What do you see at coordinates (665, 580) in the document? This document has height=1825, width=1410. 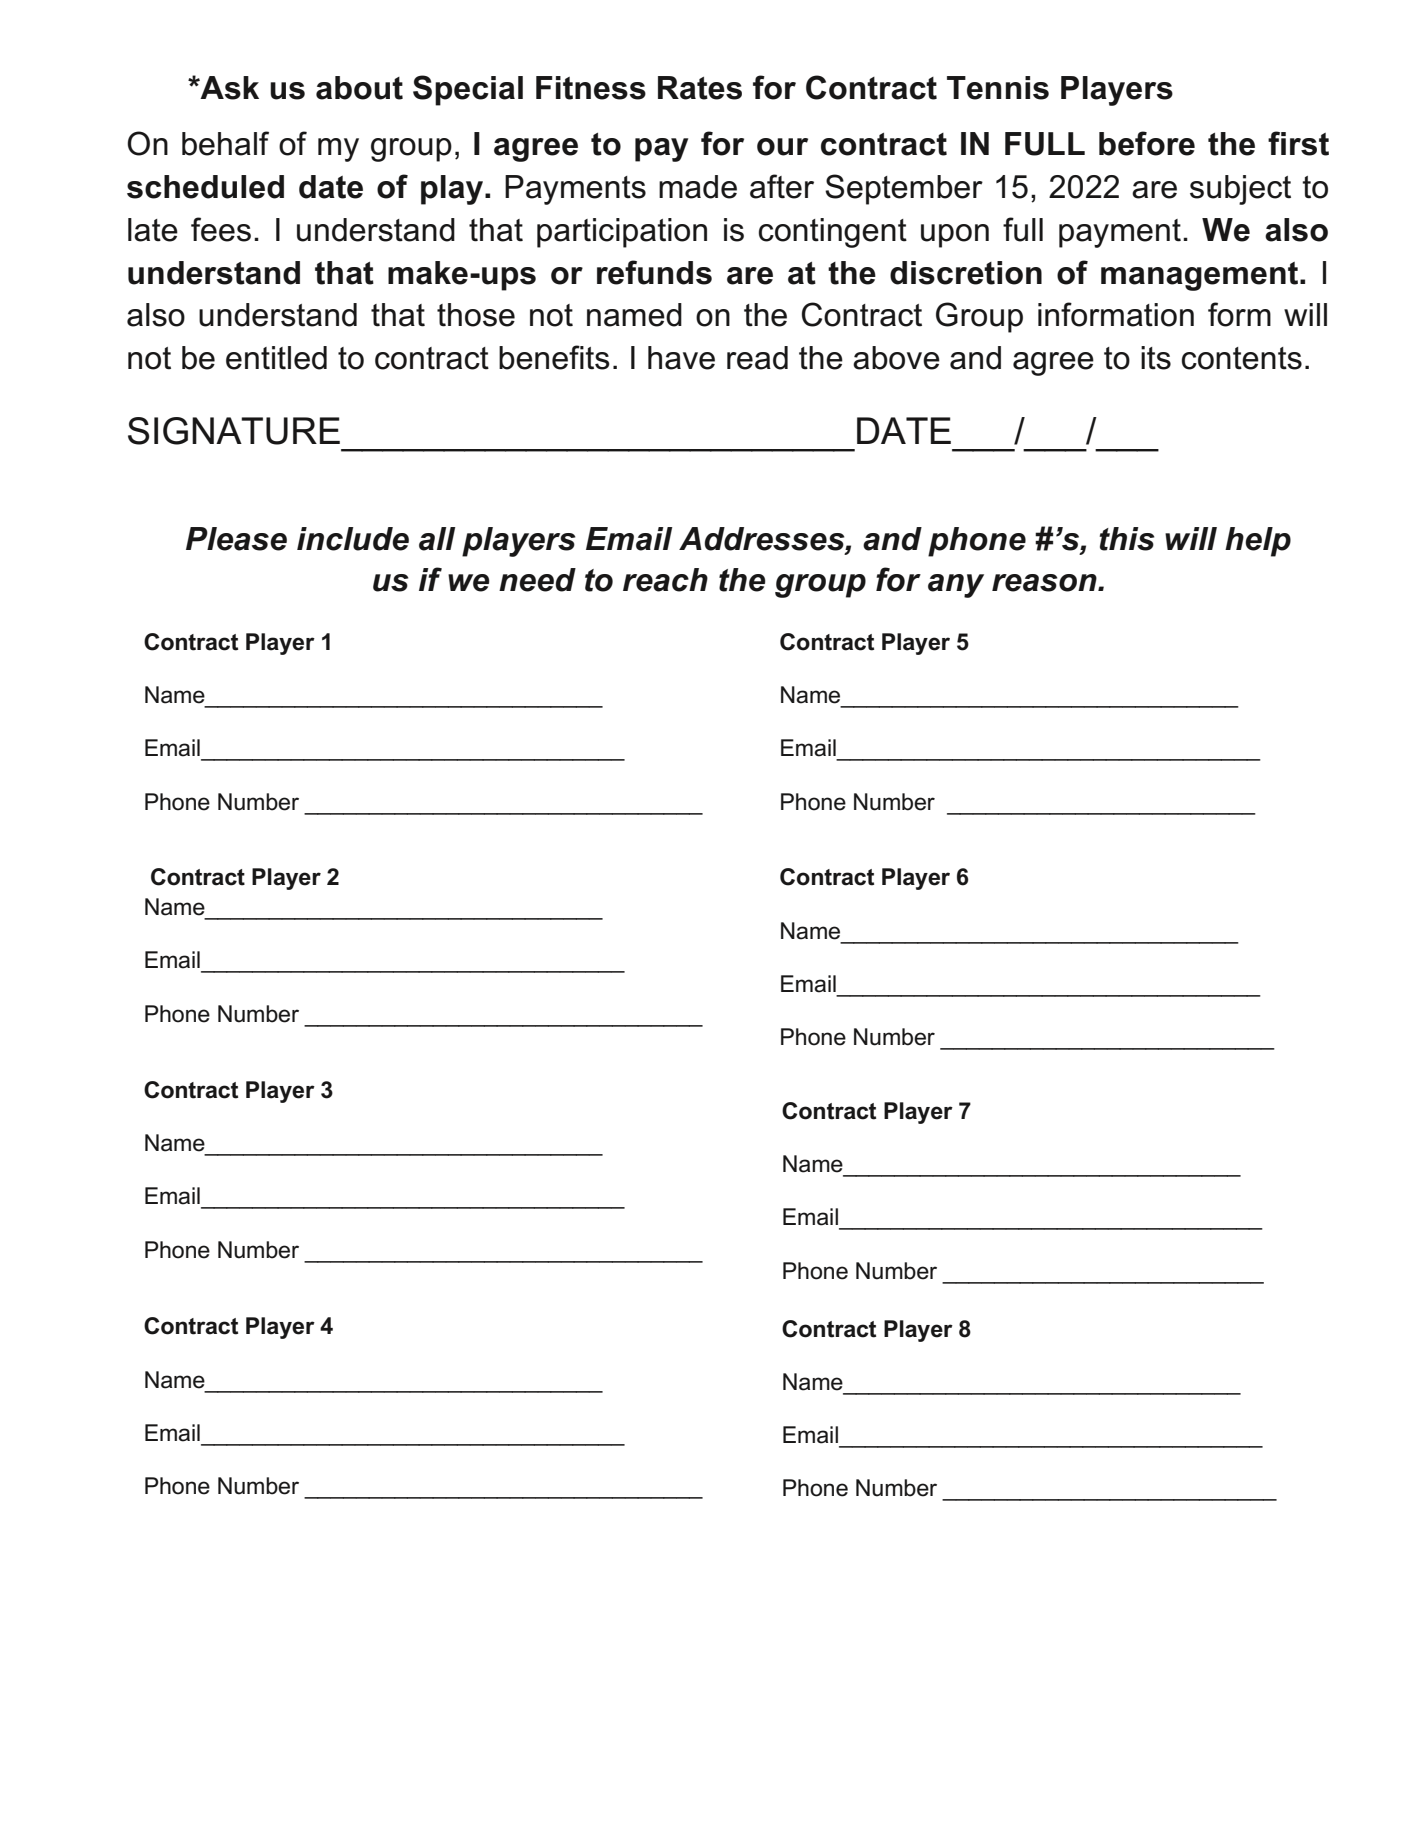 I see `reach` at bounding box center [665, 580].
